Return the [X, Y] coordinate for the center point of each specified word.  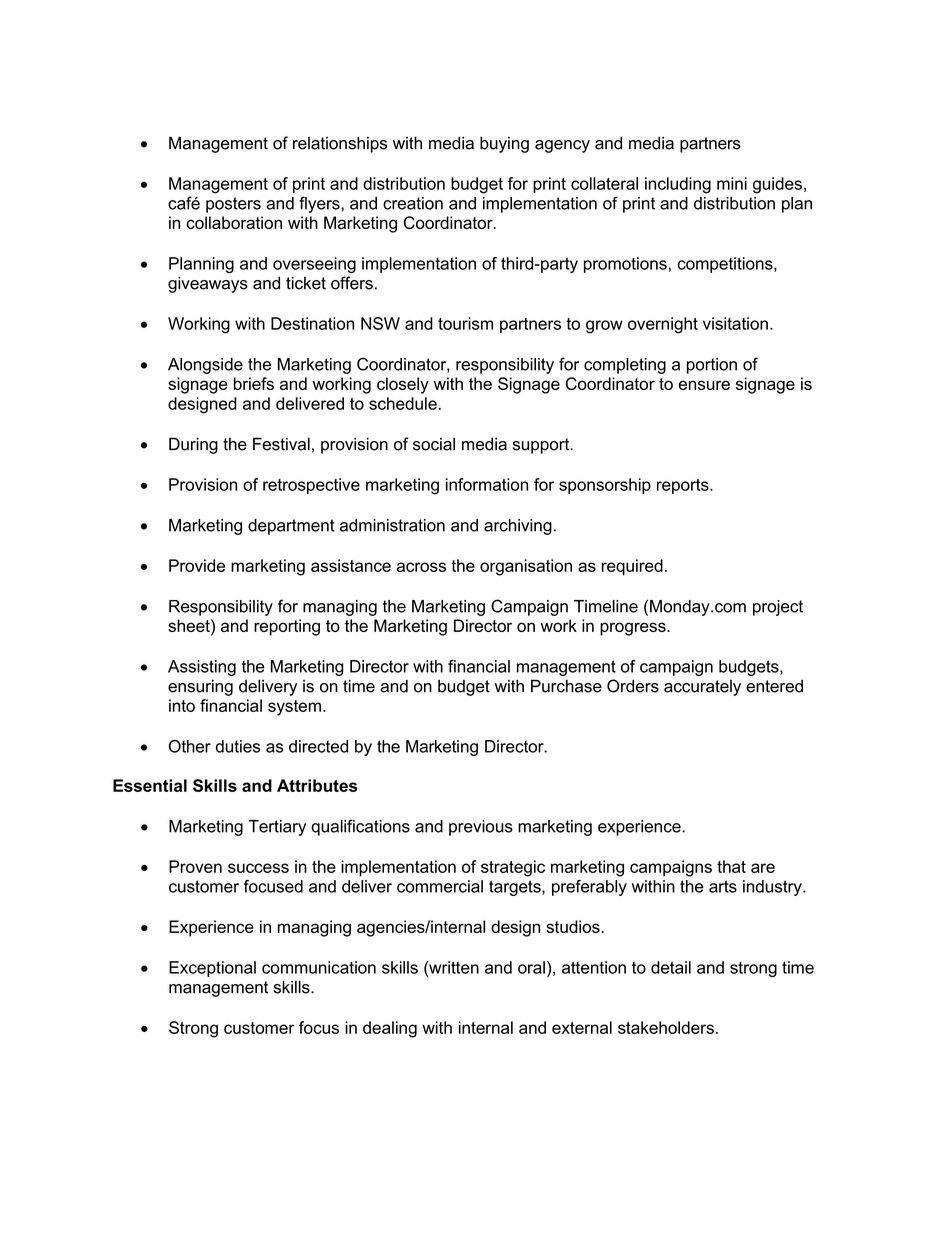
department [291, 527]
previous [481, 828]
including [678, 185]
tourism [465, 323]
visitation [735, 323]
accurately [702, 688]
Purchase [566, 686]
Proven [195, 866]
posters [233, 205]
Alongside [205, 366]
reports [684, 486]
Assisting [202, 668]
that [731, 866]
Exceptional [212, 969]
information [487, 484]
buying [504, 144]
